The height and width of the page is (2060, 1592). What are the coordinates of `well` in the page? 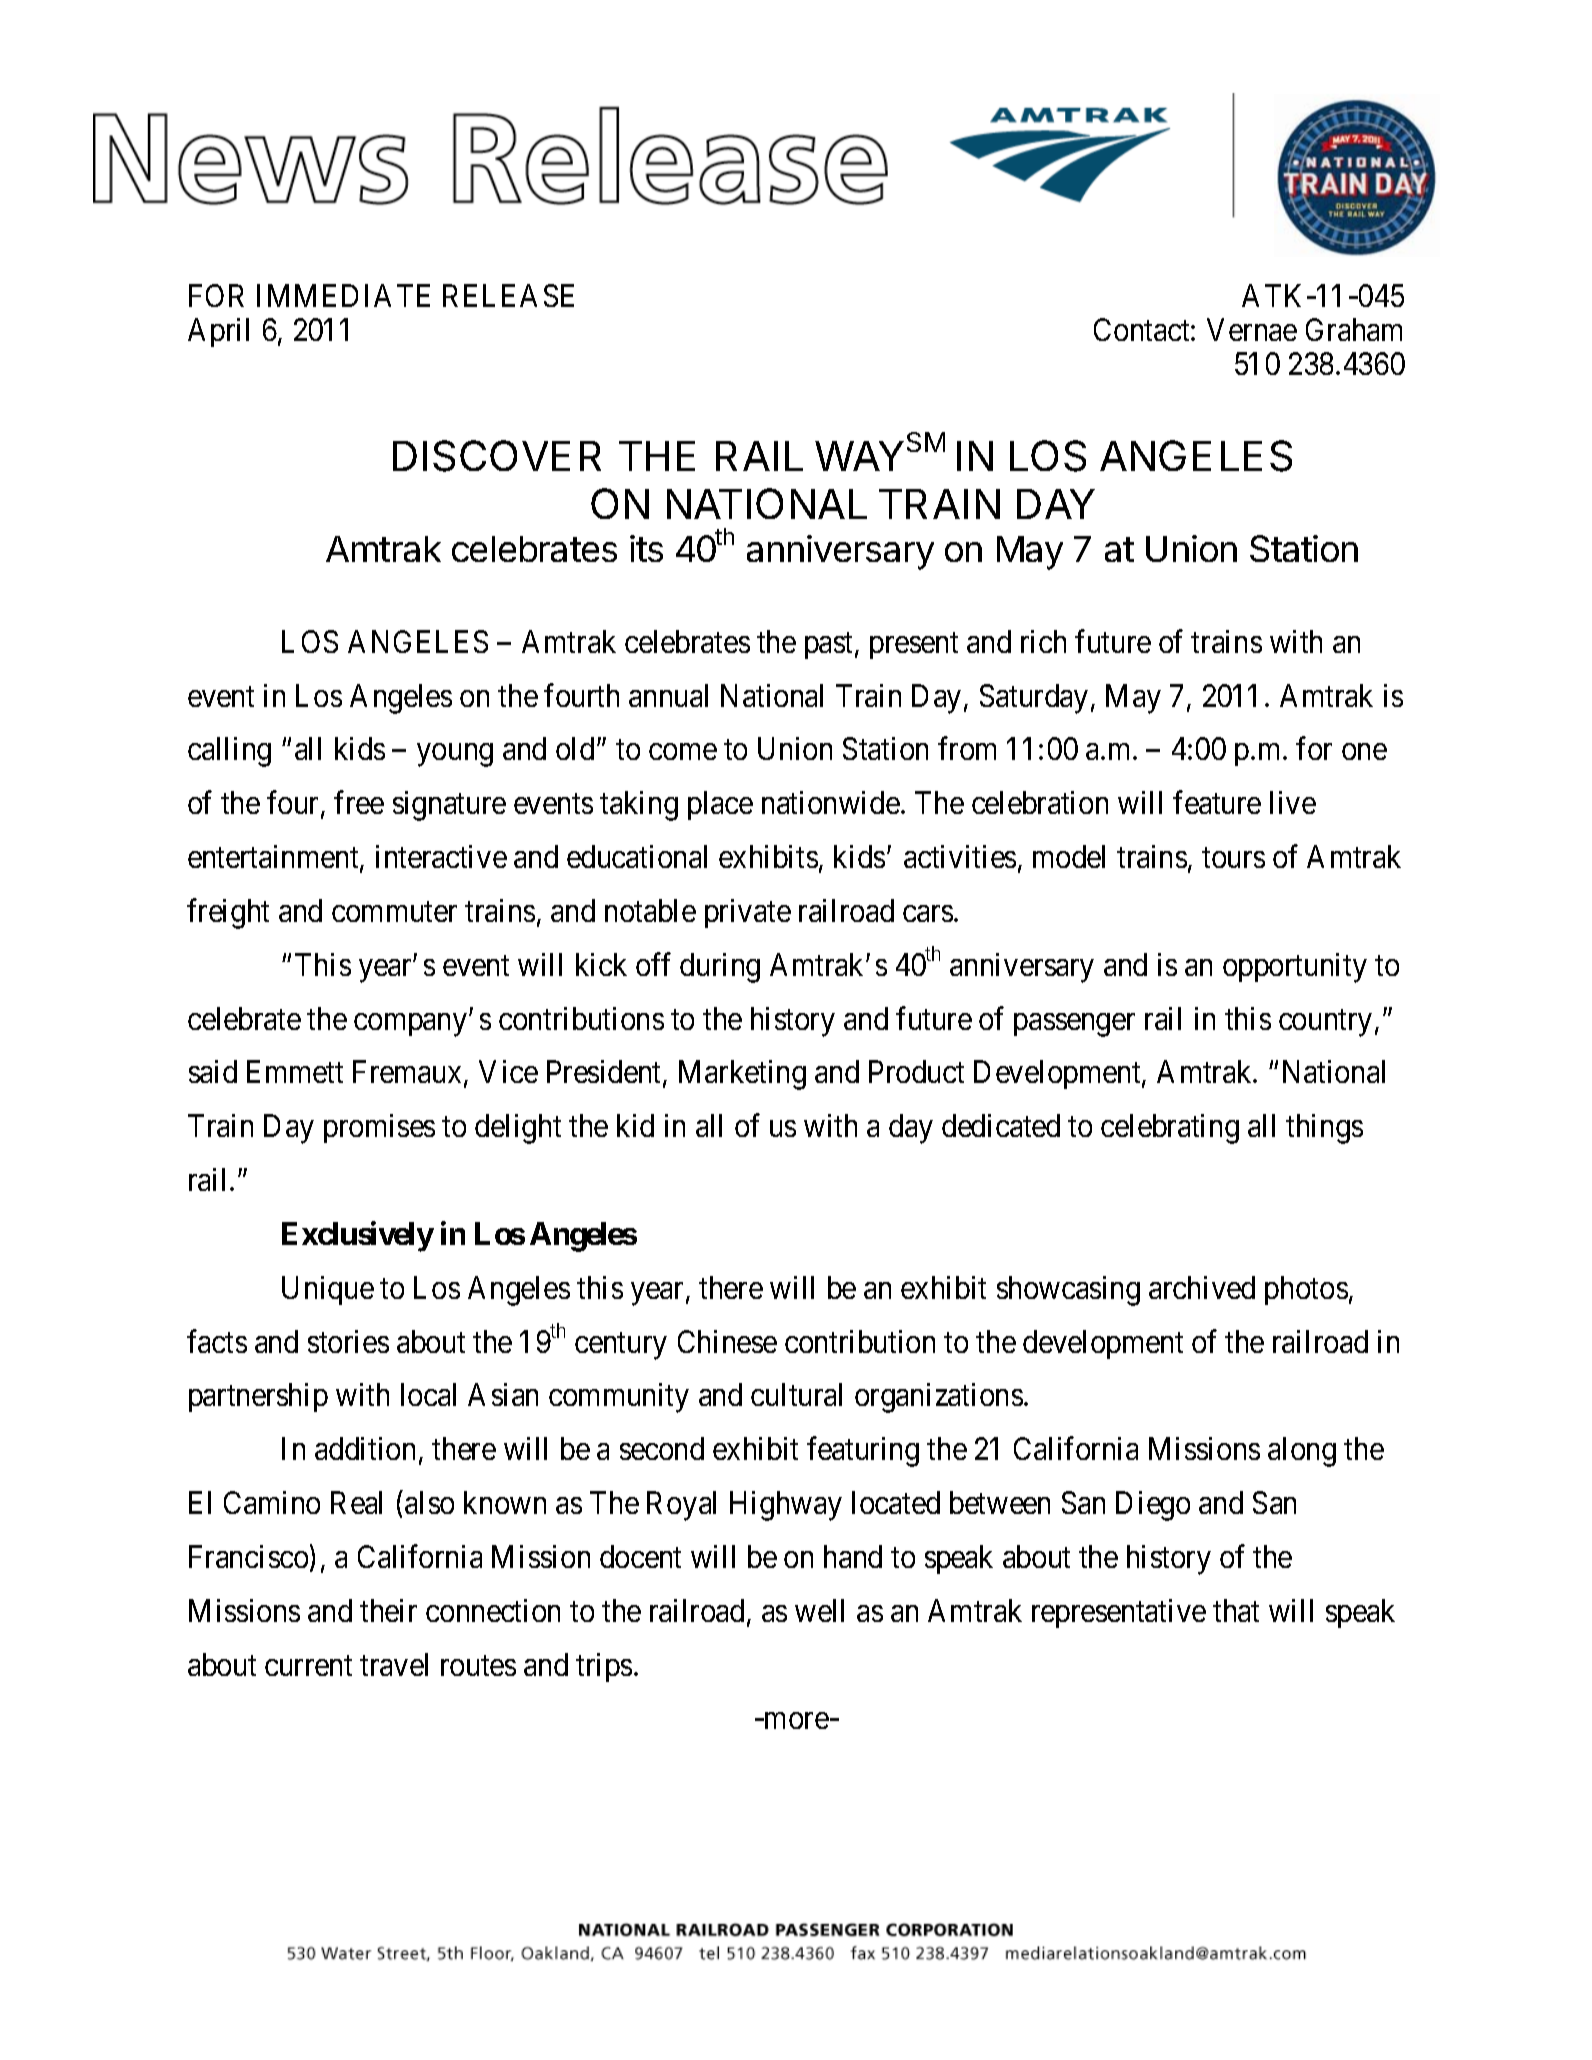 It's located at (819, 1610).
